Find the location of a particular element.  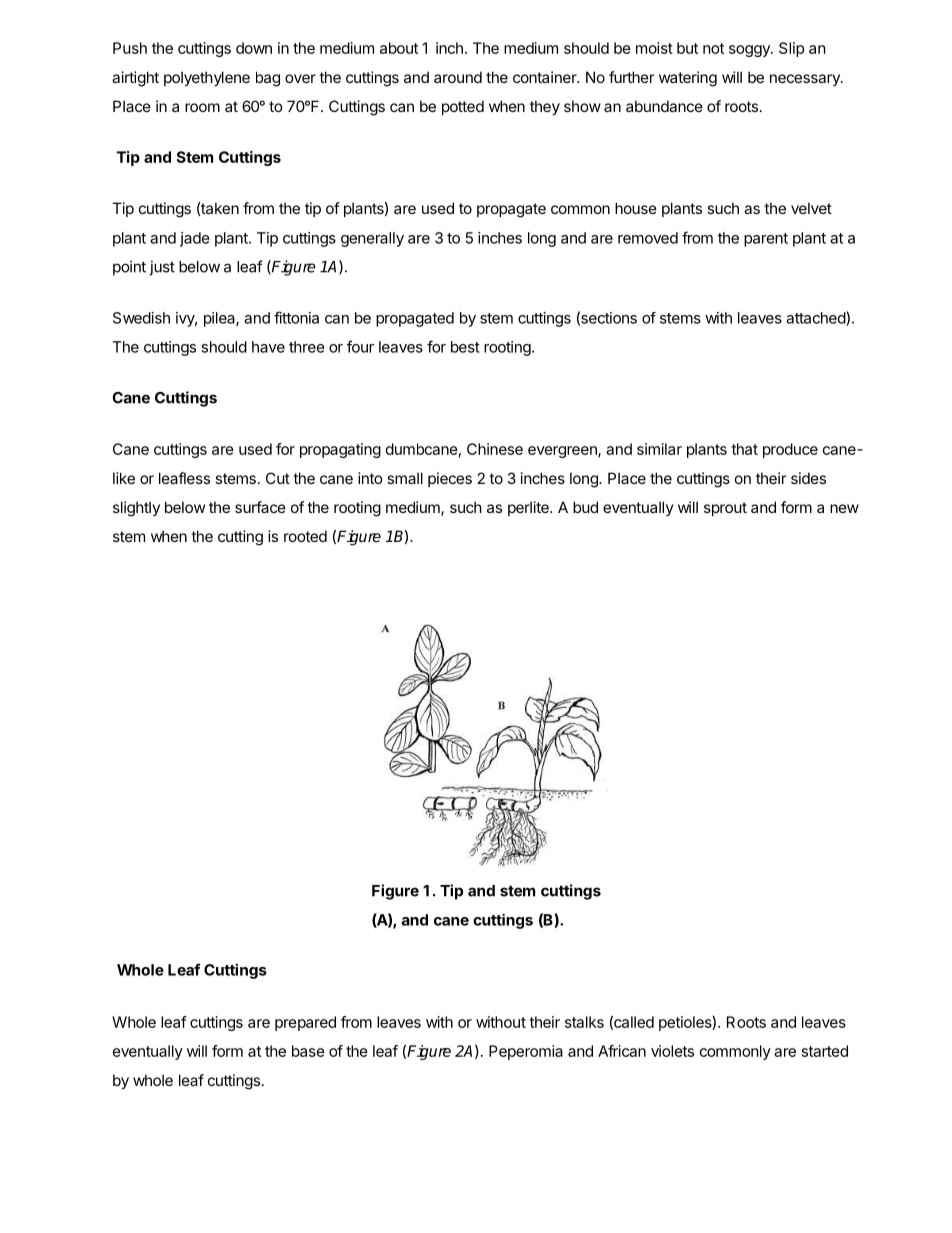

started is located at coordinates (825, 1051).
